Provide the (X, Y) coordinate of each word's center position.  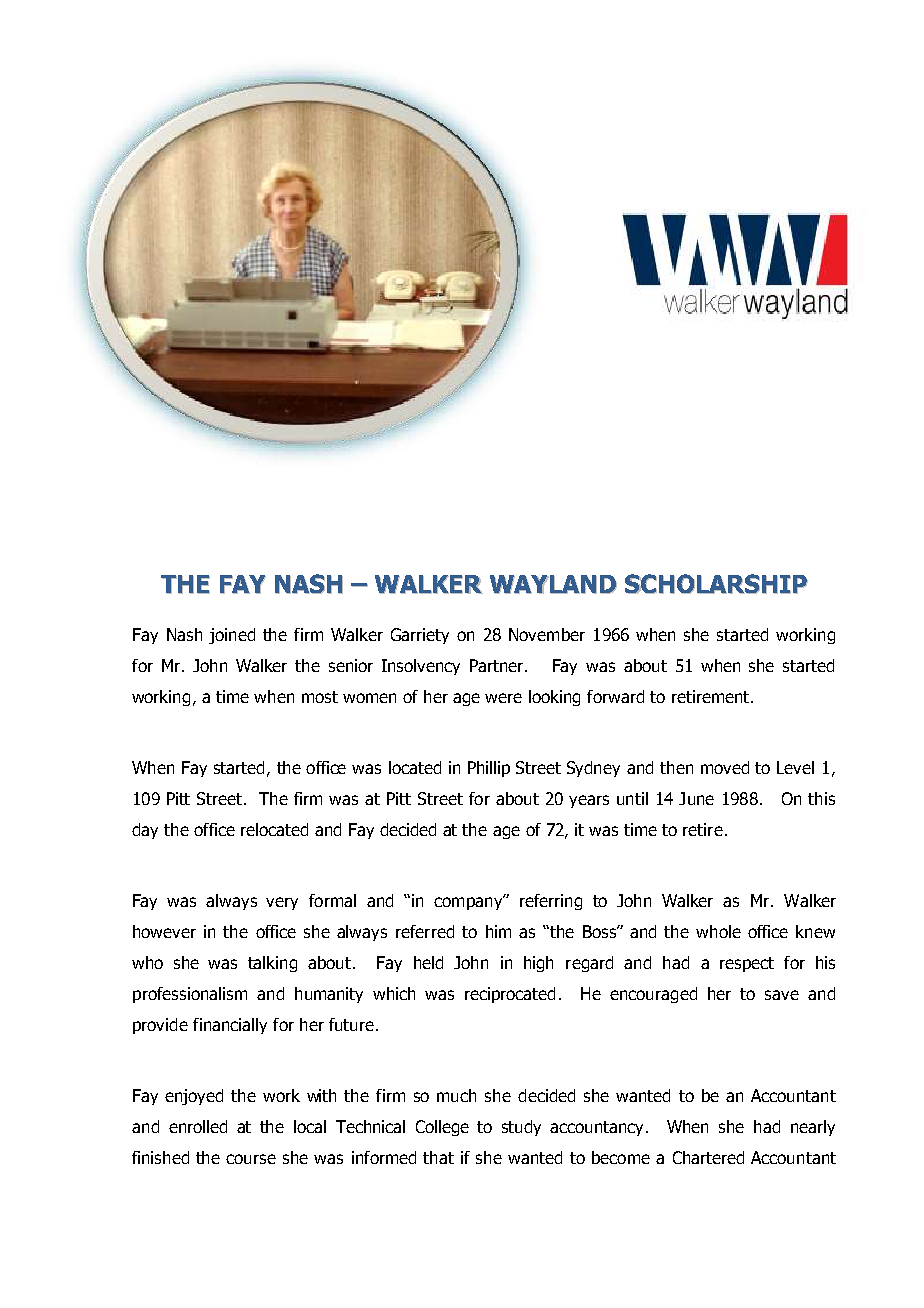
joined (232, 636)
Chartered (708, 1157)
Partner (498, 665)
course (251, 1159)
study (521, 1128)
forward (615, 696)
